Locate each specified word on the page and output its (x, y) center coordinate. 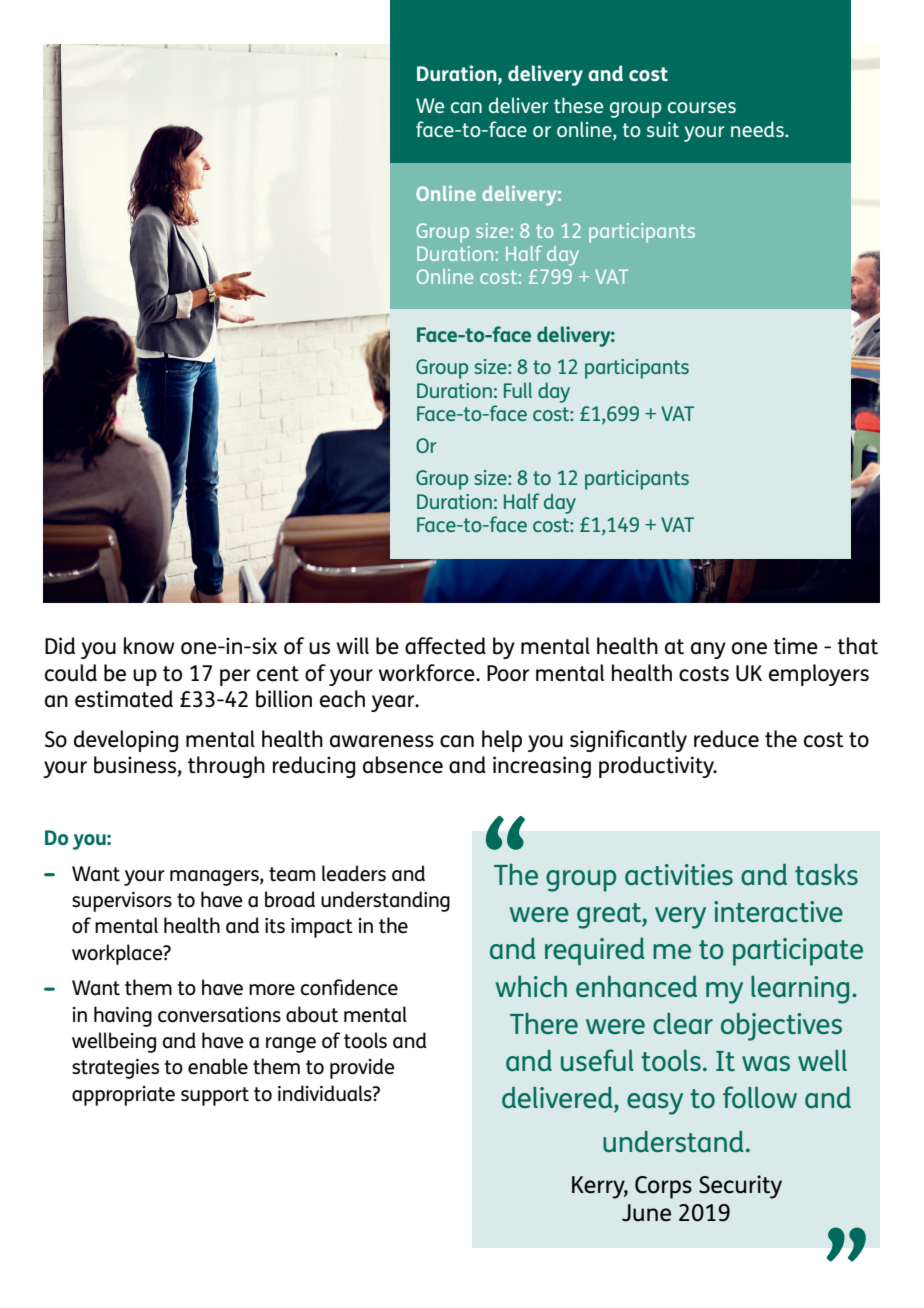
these (578, 105)
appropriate (123, 1096)
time (795, 646)
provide (362, 1068)
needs (758, 129)
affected (445, 646)
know (149, 646)
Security (740, 1187)
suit (663, 129)
